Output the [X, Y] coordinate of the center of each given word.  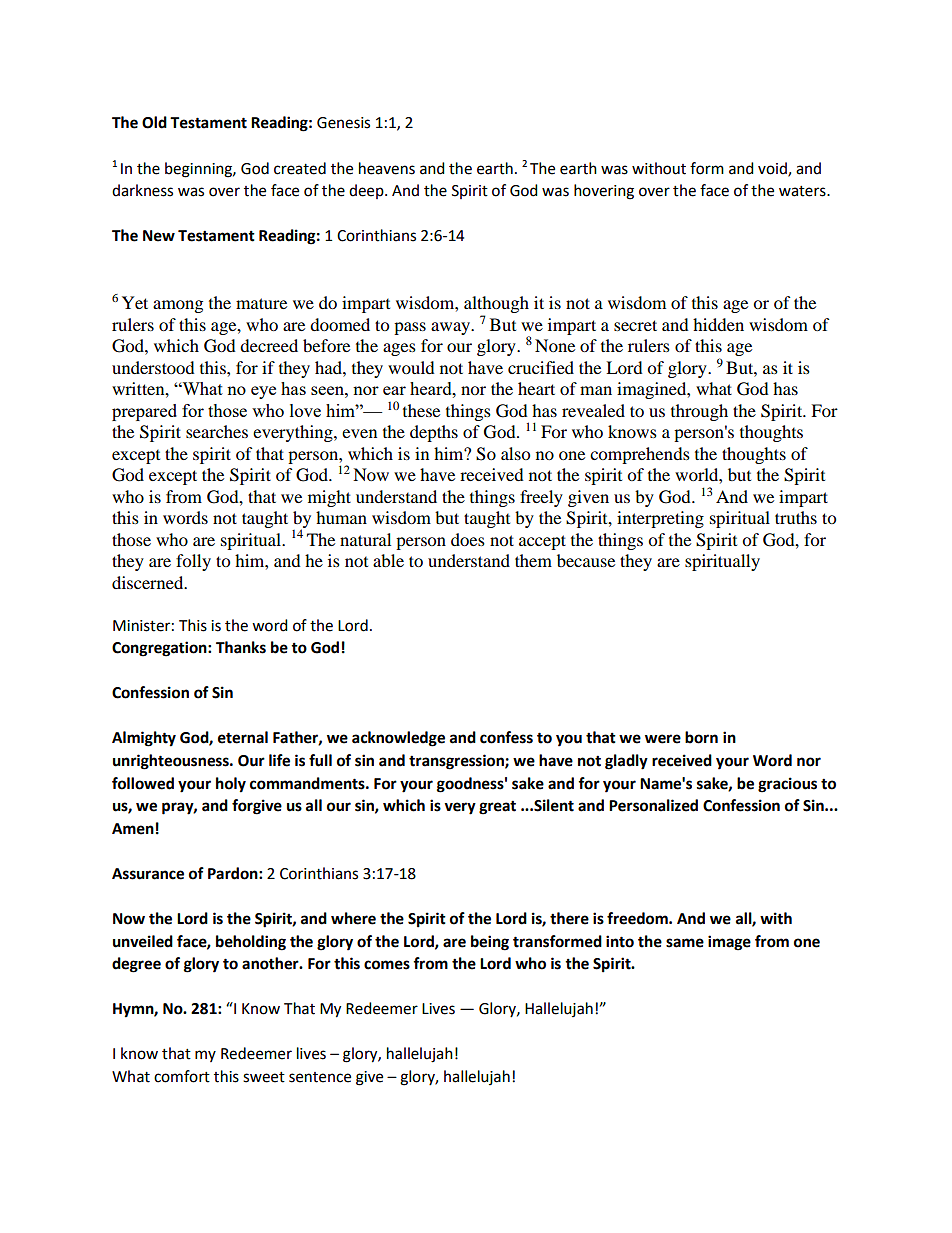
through [699, 412]
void [773, 169]
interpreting [660, 519]
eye [263, 392]
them [533, 560]
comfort [182, 1076]
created [300, 168]
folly [193, 562]
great [497, 807]
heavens [387, 168]
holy [231, 785]
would [411, 367]
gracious [787, 785]
